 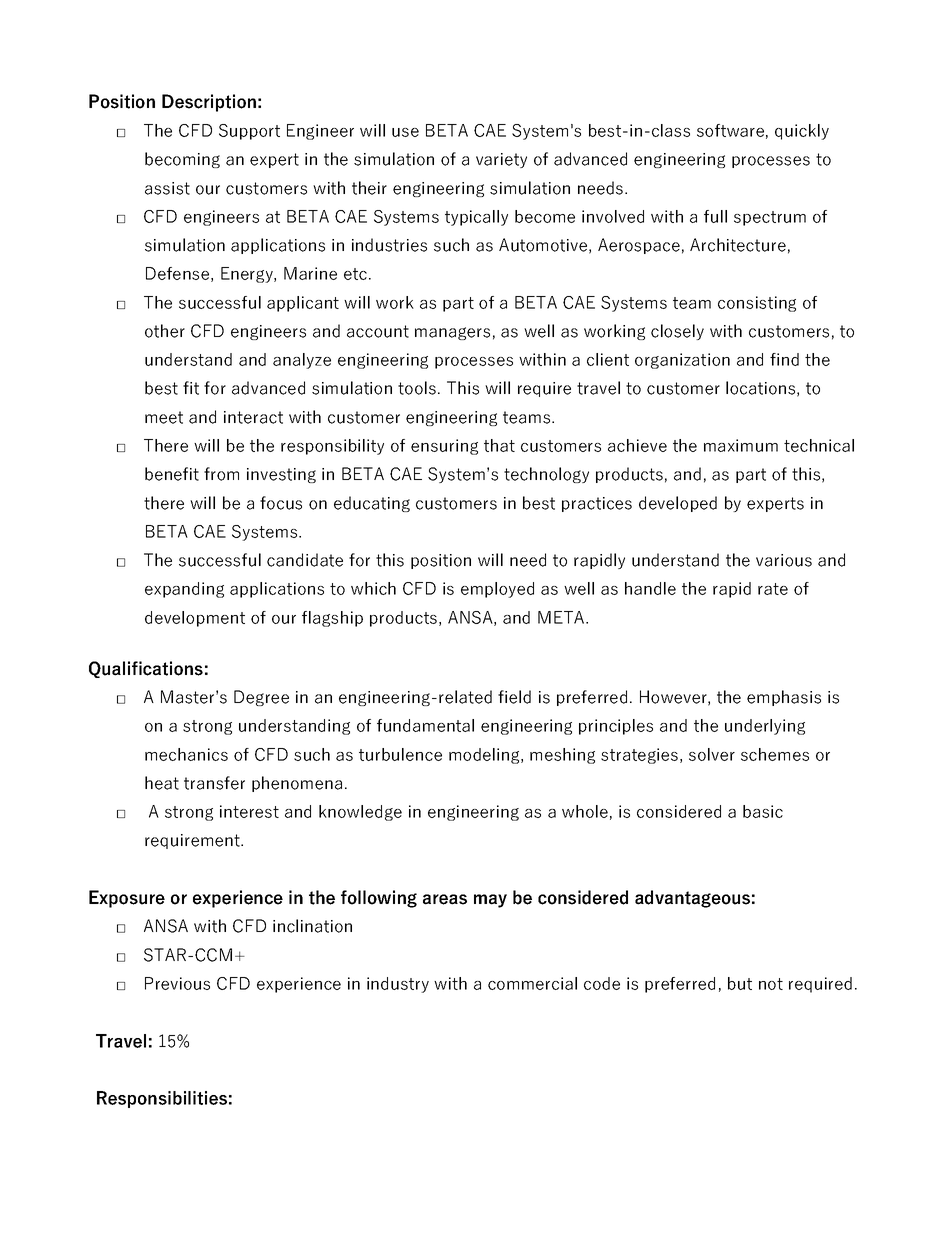 What do you see at coordinates (501, 160) in the page?
I see `variety` at bounding box center [501, 160].
